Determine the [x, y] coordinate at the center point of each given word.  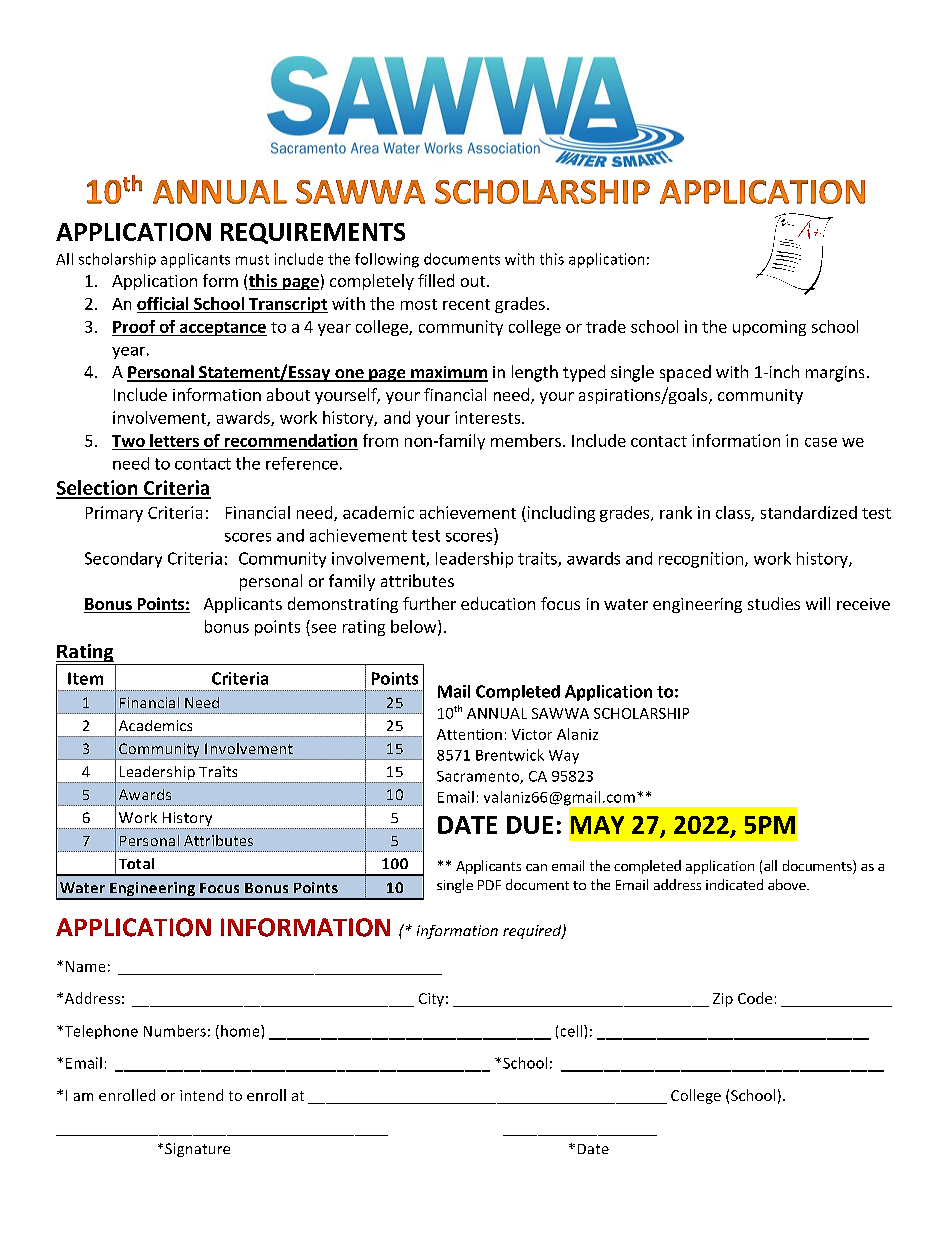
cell [571, 1031]
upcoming [769, 328]
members [526, 440]
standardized [809, 512]
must [252, 260]
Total [136, 863]
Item [85, 678]
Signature [197, 1150]
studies [774, 603]
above [788, 884]
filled [436, 280]
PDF [489, 885]
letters [174, 440]
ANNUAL [497, 713]
